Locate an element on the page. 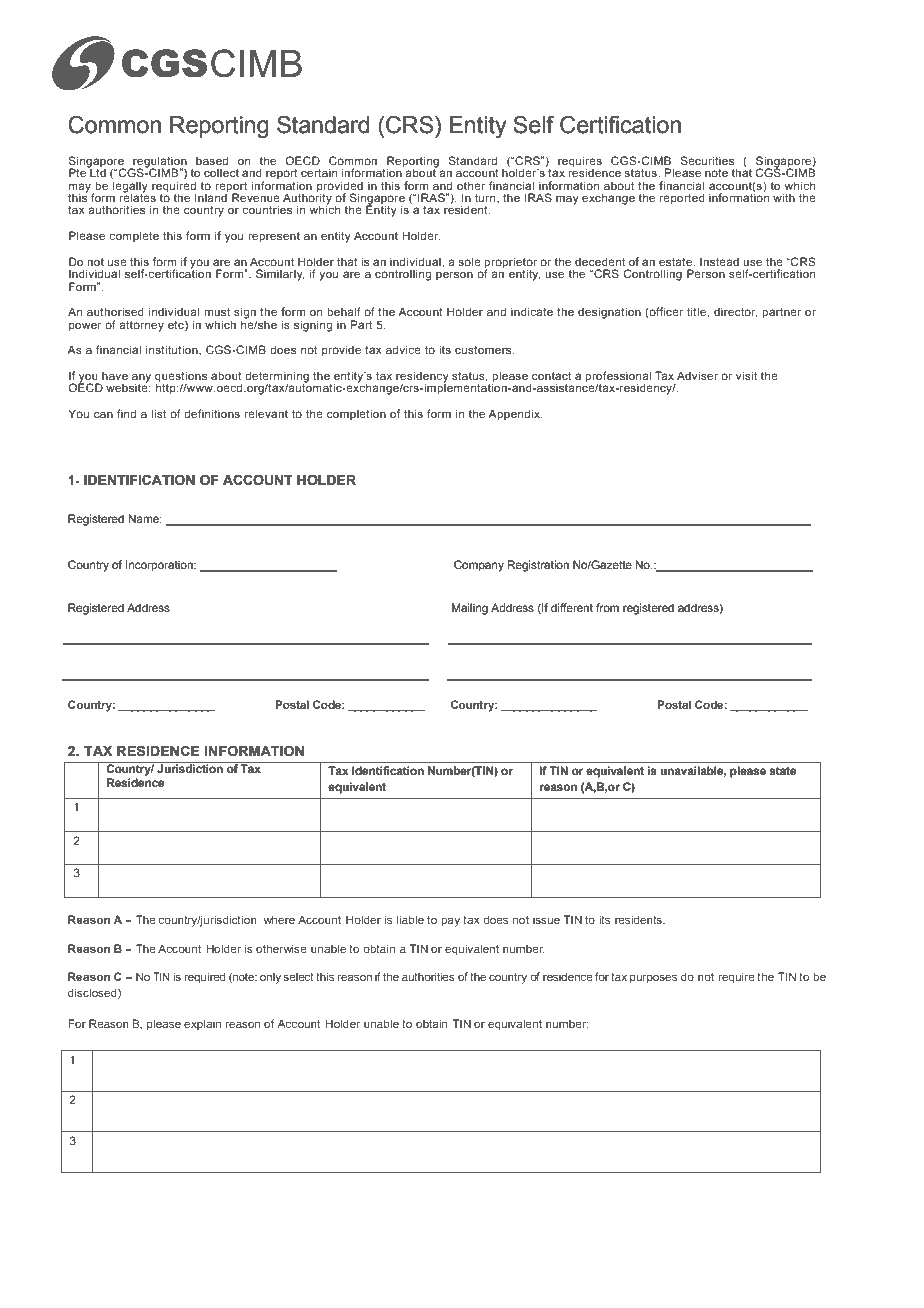  from is located at coordinates (607, 607).
